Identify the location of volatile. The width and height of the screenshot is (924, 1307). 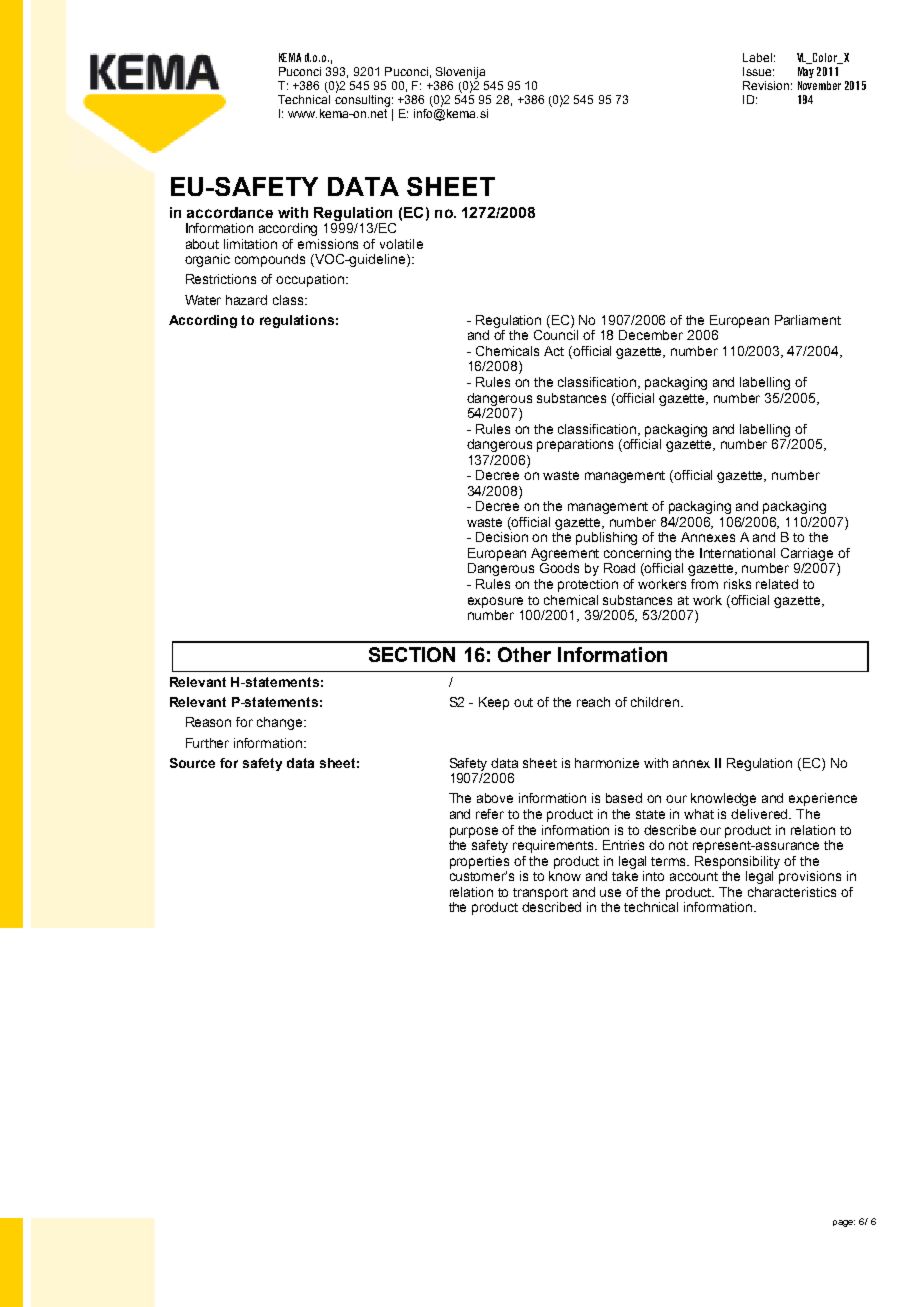
(401, 244).
